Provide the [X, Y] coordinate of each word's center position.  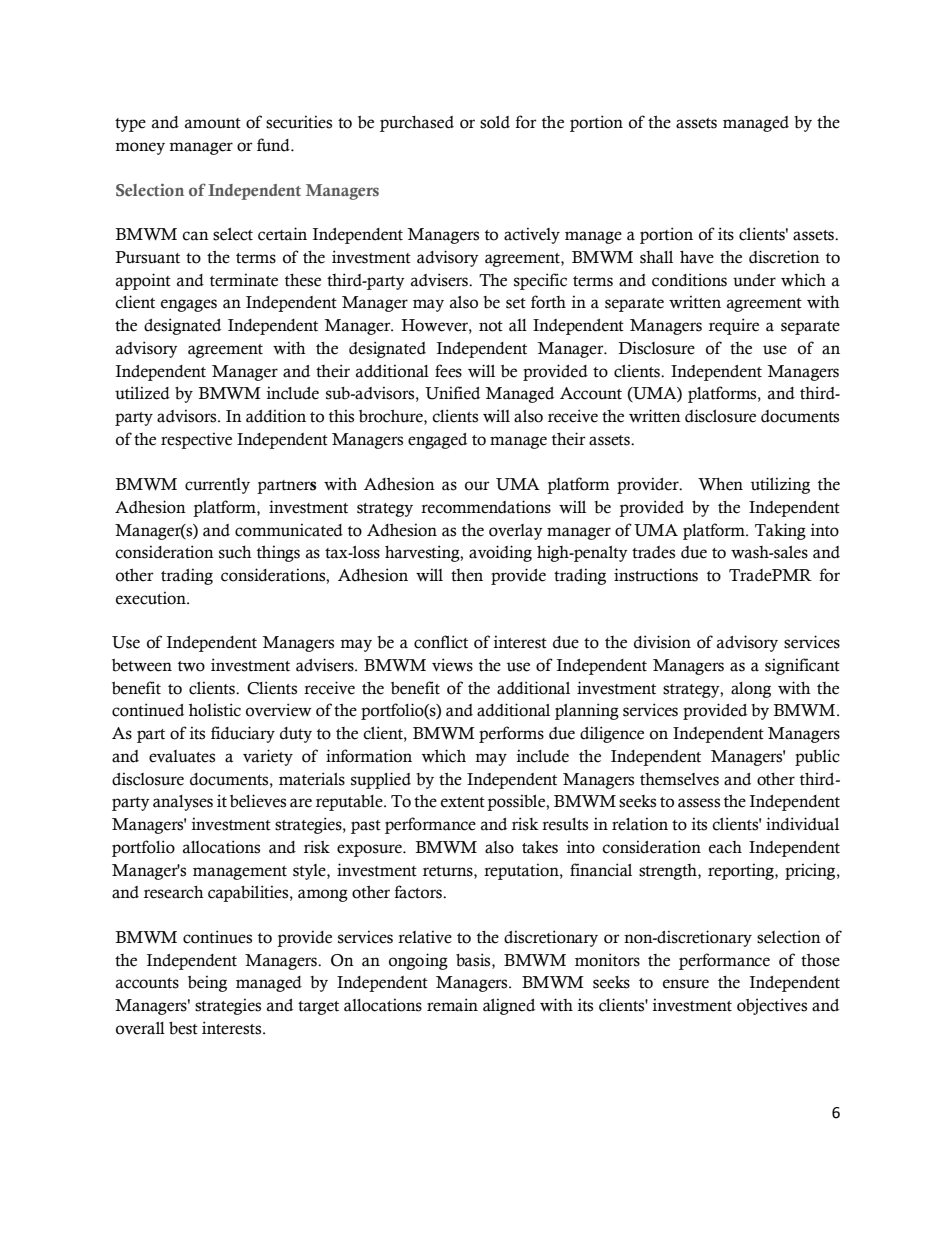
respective [196, 440]
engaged [437, 441]
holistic [215, 710]
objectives [772, 1006]
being [207, 983]
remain [452, 1005]
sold [495, 122]
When [720, 484]
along [751, 690]
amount [213, 123]
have [697, 257]
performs [511, 734]
